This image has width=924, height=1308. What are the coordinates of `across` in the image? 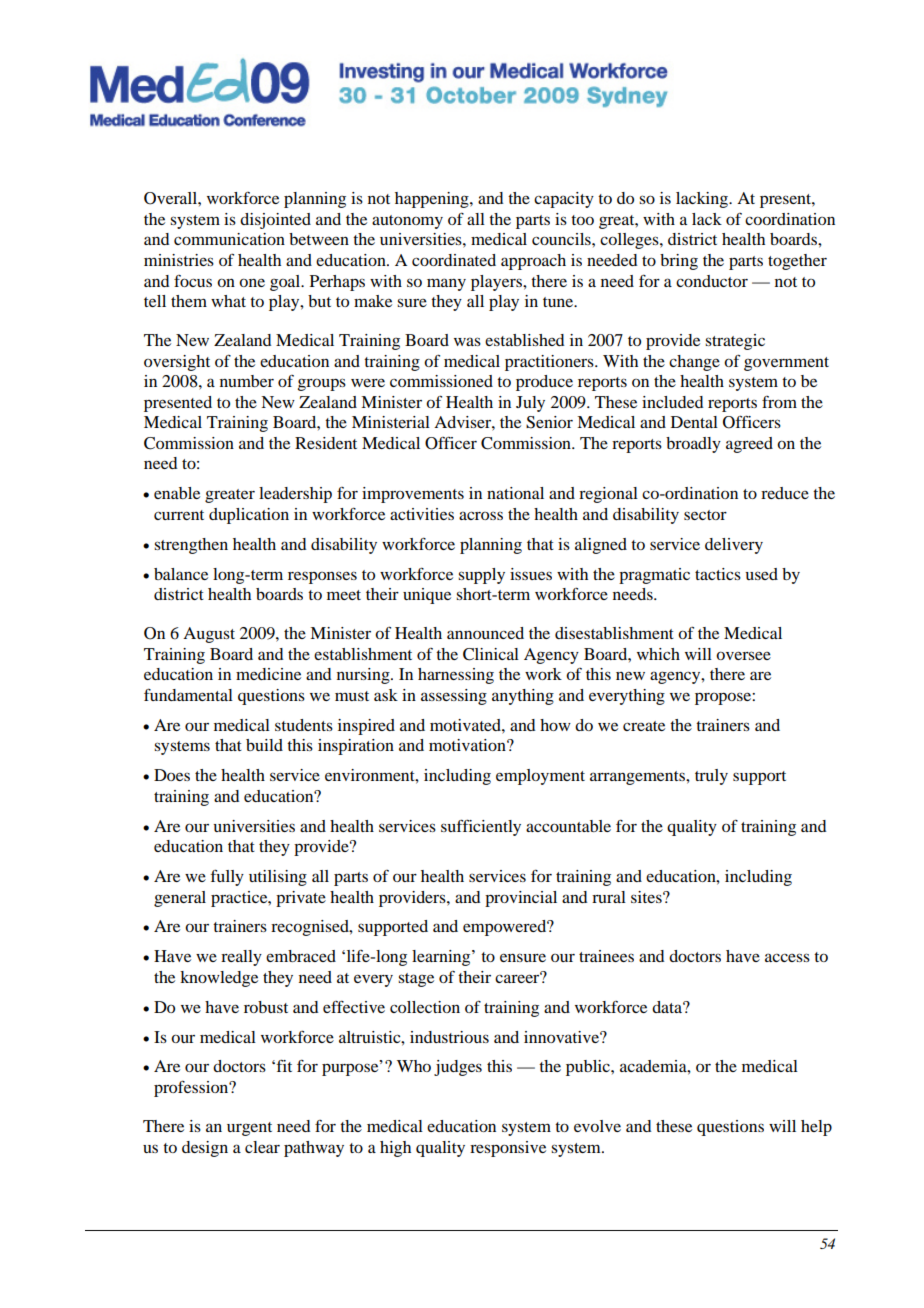 It's located at (481, 515).
